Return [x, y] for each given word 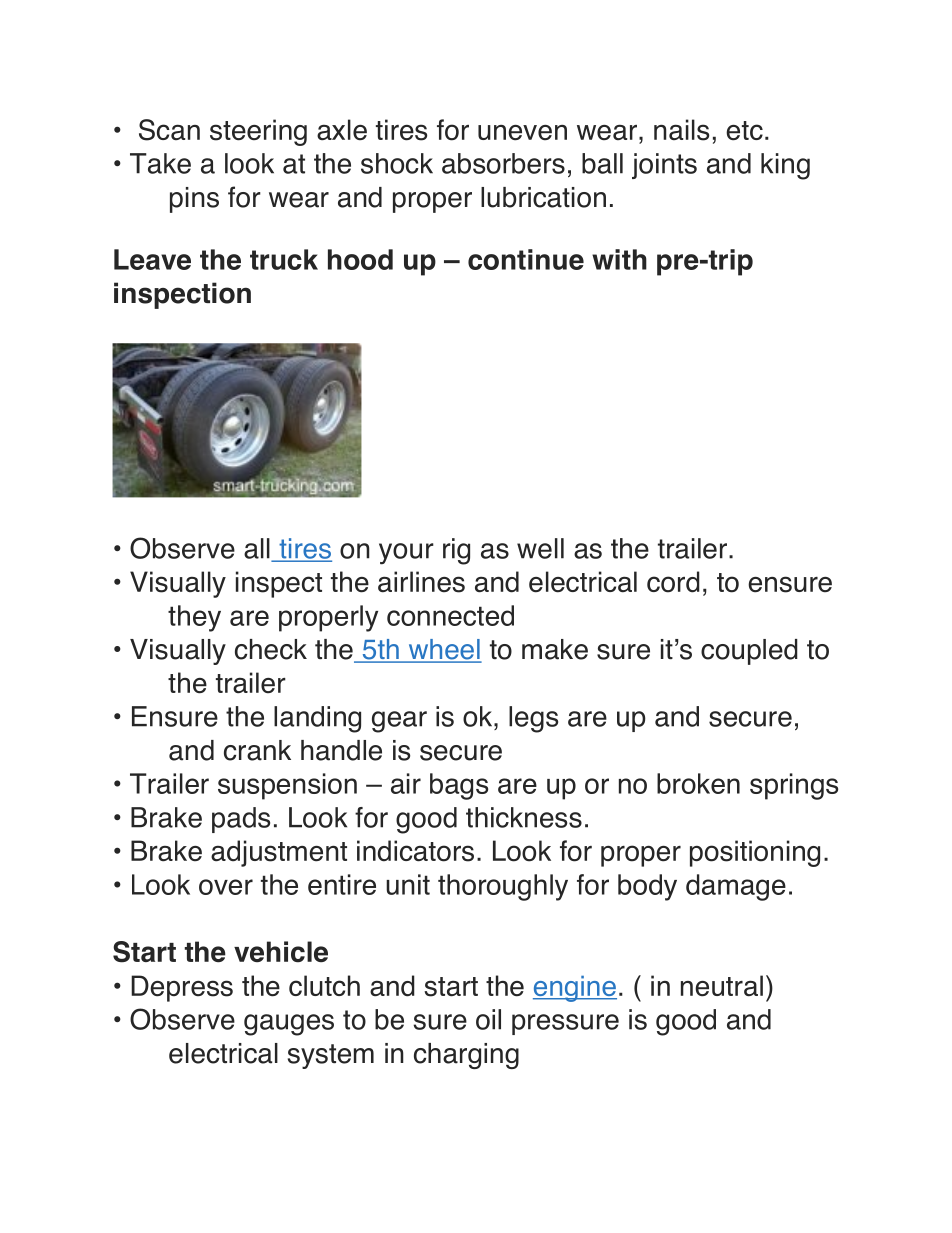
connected [450, 615]
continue [526, 259]
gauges [289, 1025]
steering [258, 132]
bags [459, 786]
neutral [722, 986]
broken [698, 783]
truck [284, 259]
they [194, 618]
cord [673, 582]
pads [241, 820]
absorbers [503, 163]
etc [744, 131]
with [619, 259]
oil [488, 1019]
